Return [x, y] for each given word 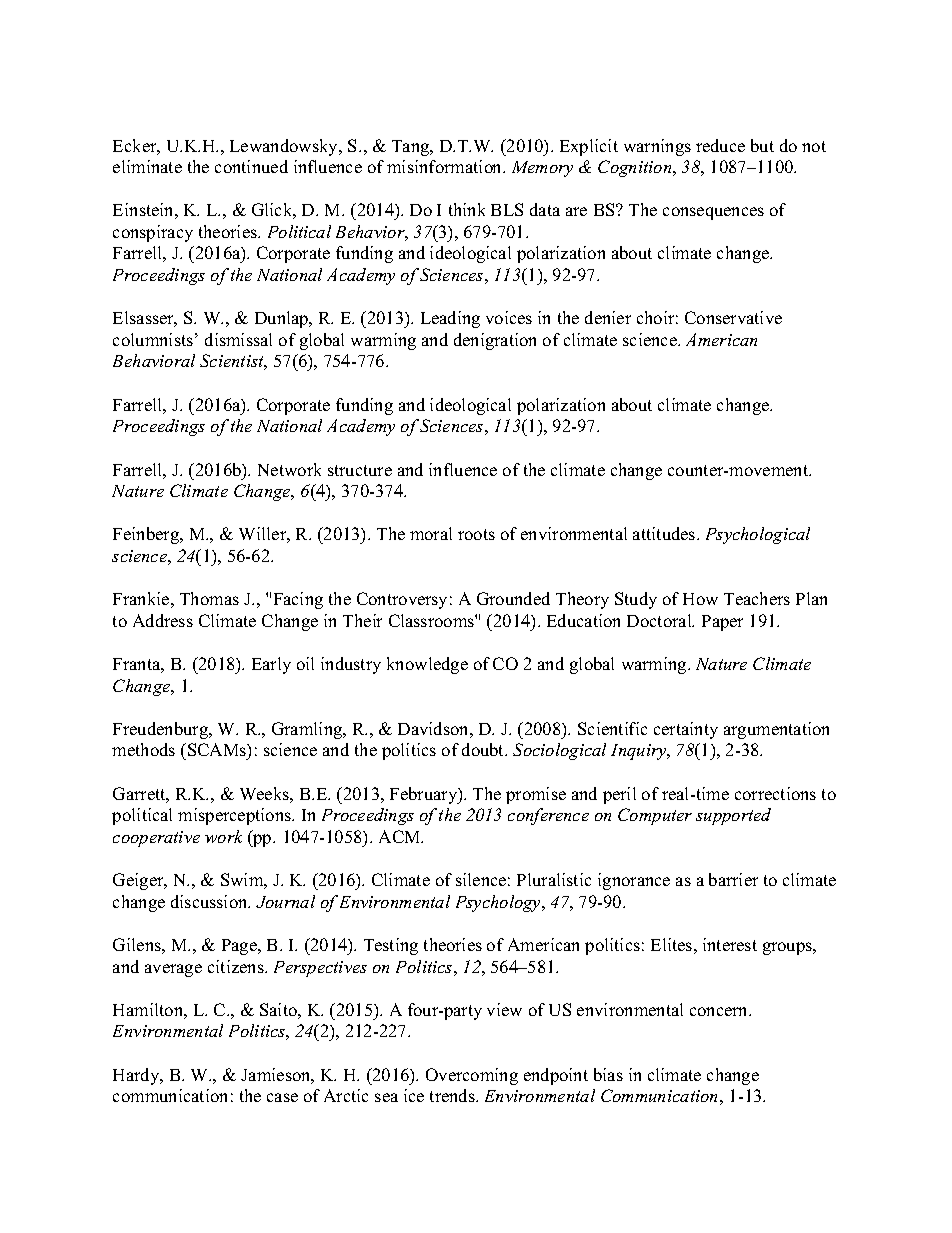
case [282, 1097]
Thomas [209, 598]
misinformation [446, 166]
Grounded [513, 598]
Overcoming [472, 1076]
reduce [720, 145]
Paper [722, 623]
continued [251, 166]
